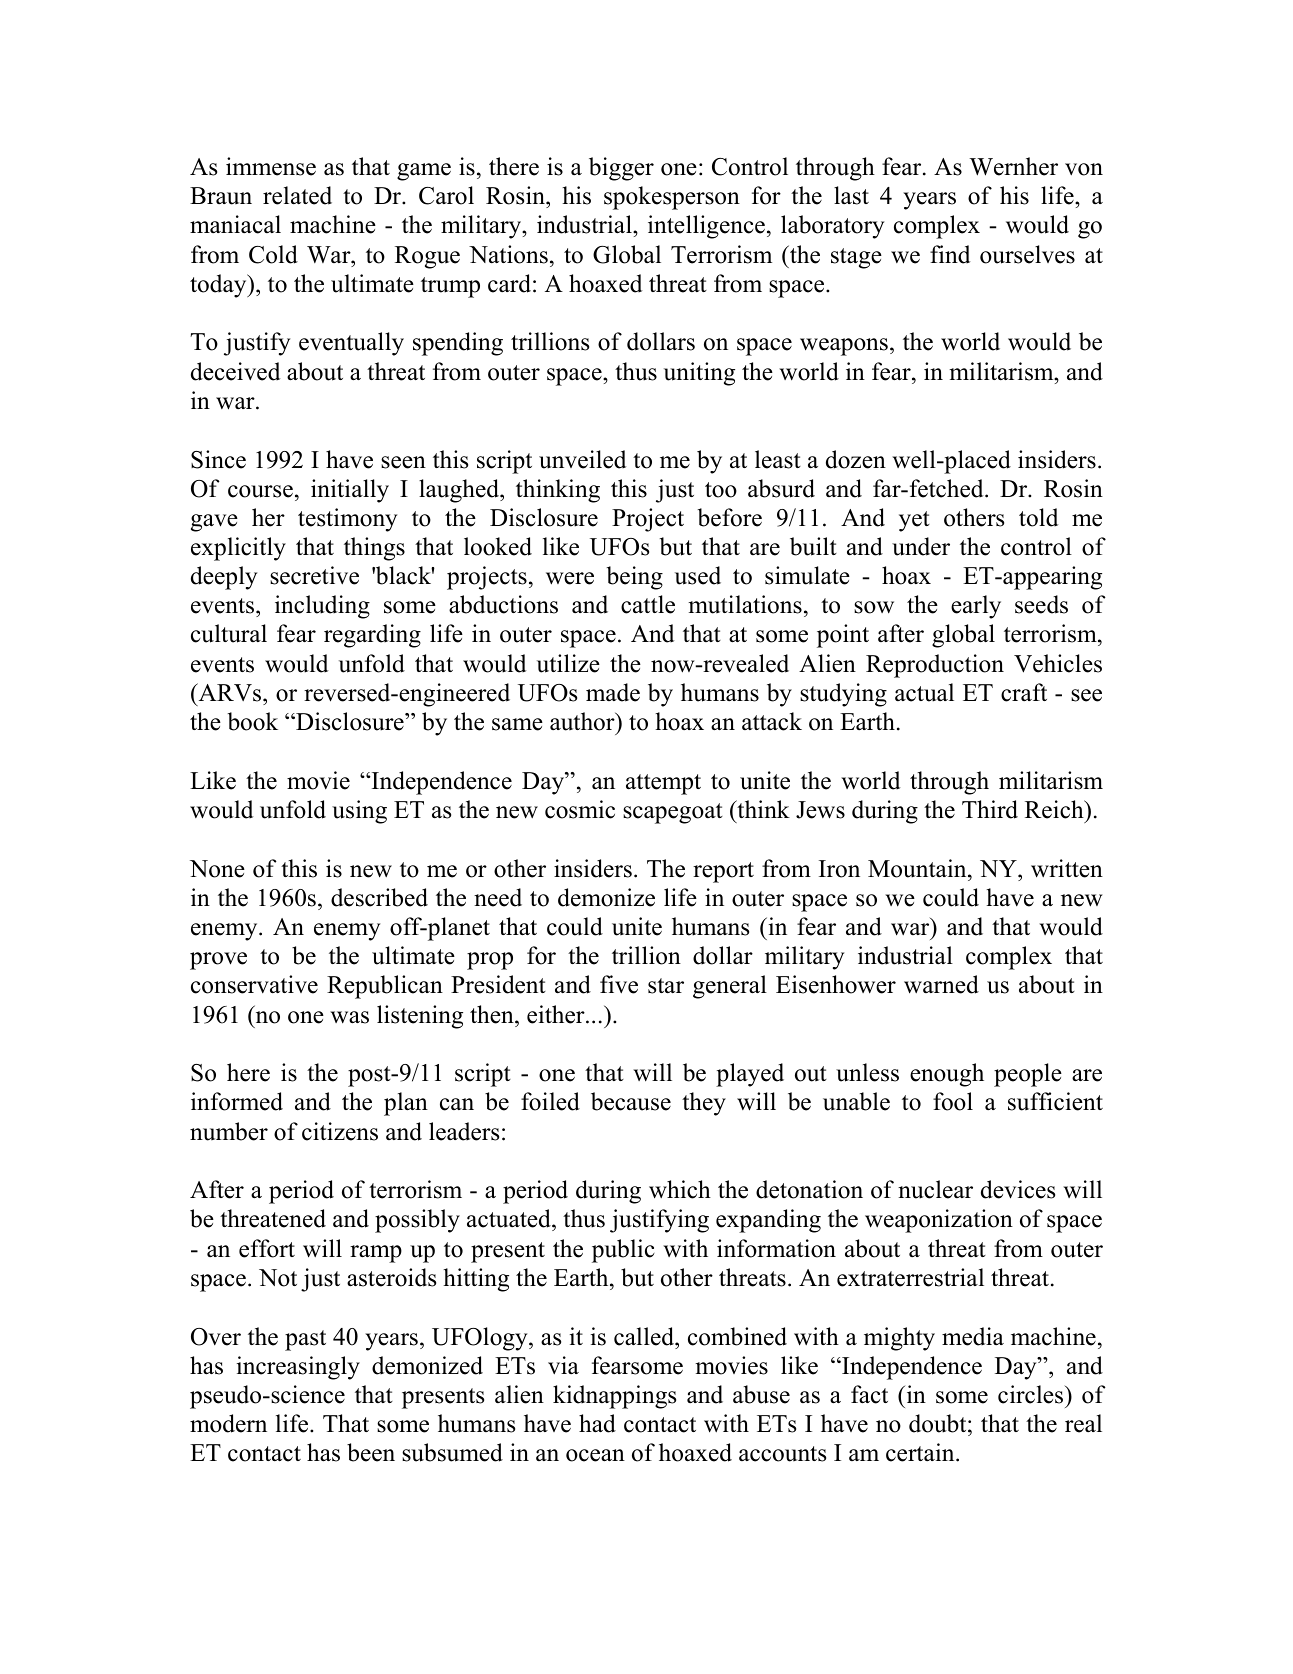 The image size is (1293, 1674). Describe the element at coordinates (672, 198) in the page. I see `spokesperson` at that location.
